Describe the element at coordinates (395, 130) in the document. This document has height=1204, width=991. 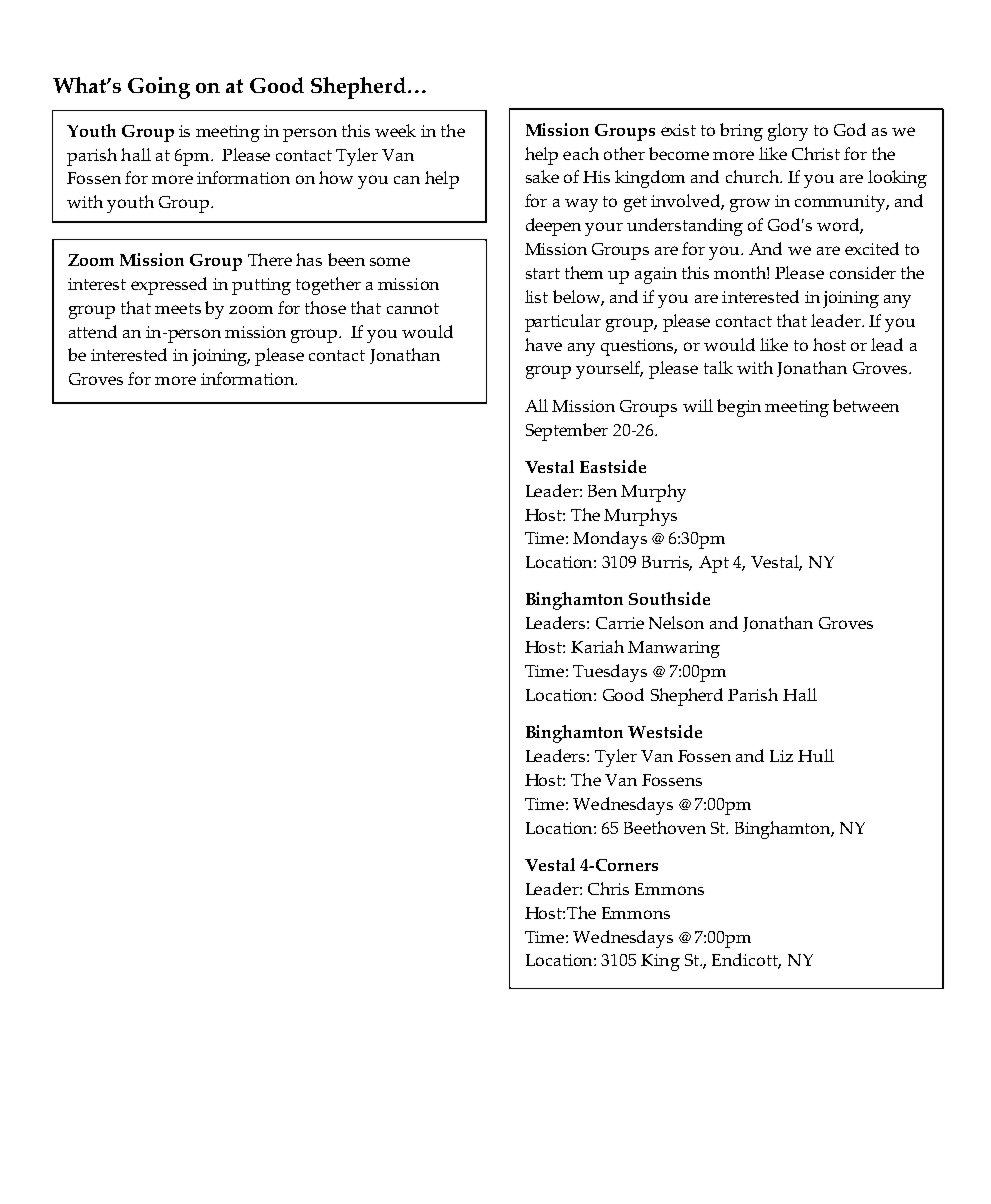
I see `week` at that location.
